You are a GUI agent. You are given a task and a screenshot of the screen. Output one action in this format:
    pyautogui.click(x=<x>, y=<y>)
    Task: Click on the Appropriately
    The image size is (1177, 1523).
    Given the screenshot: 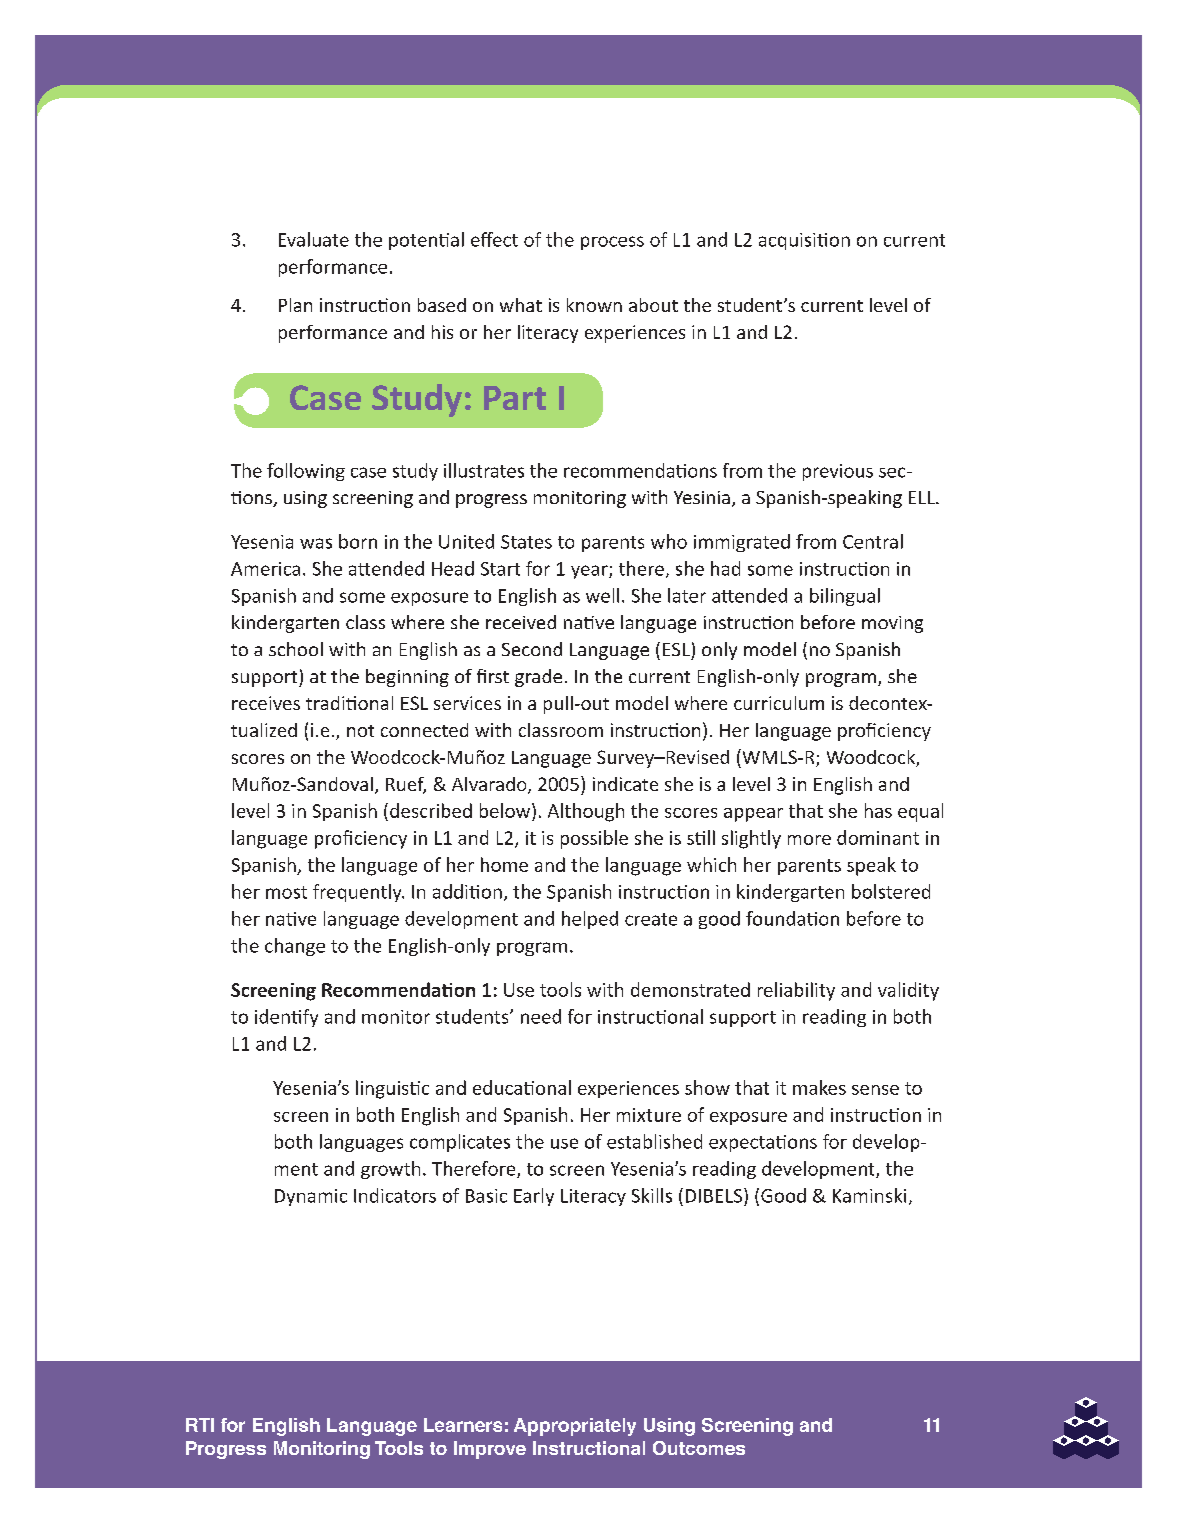 What is the action you would take?
    pyautogui.click(x=575, y=1427)
